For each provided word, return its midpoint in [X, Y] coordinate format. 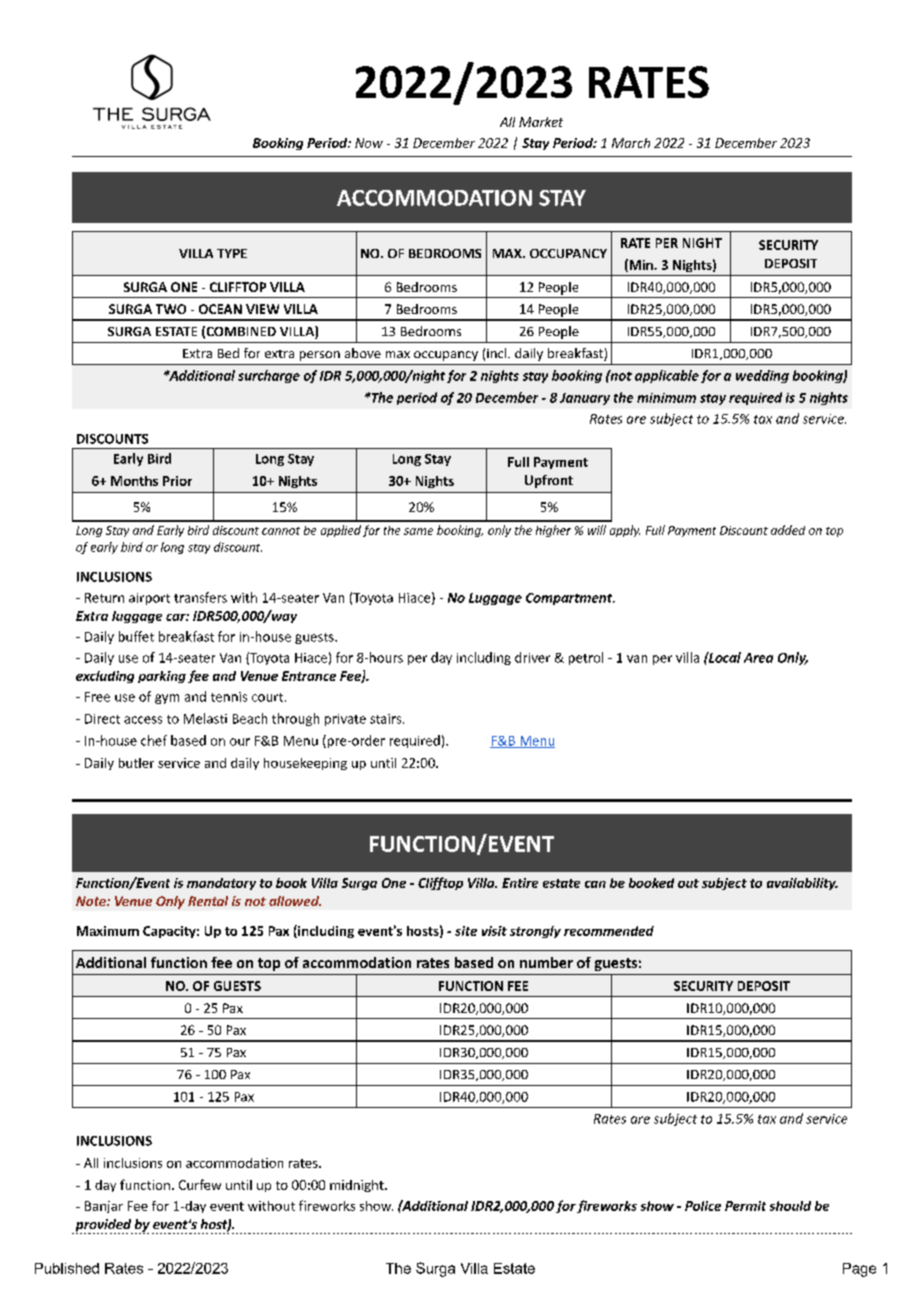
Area [758, 658]
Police [703, 1206]
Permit [745, 1206]
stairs [387, 719]
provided [103, 1226]
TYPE [232, 253]
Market [541, 122]
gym [167, 699]
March [631, 143]
